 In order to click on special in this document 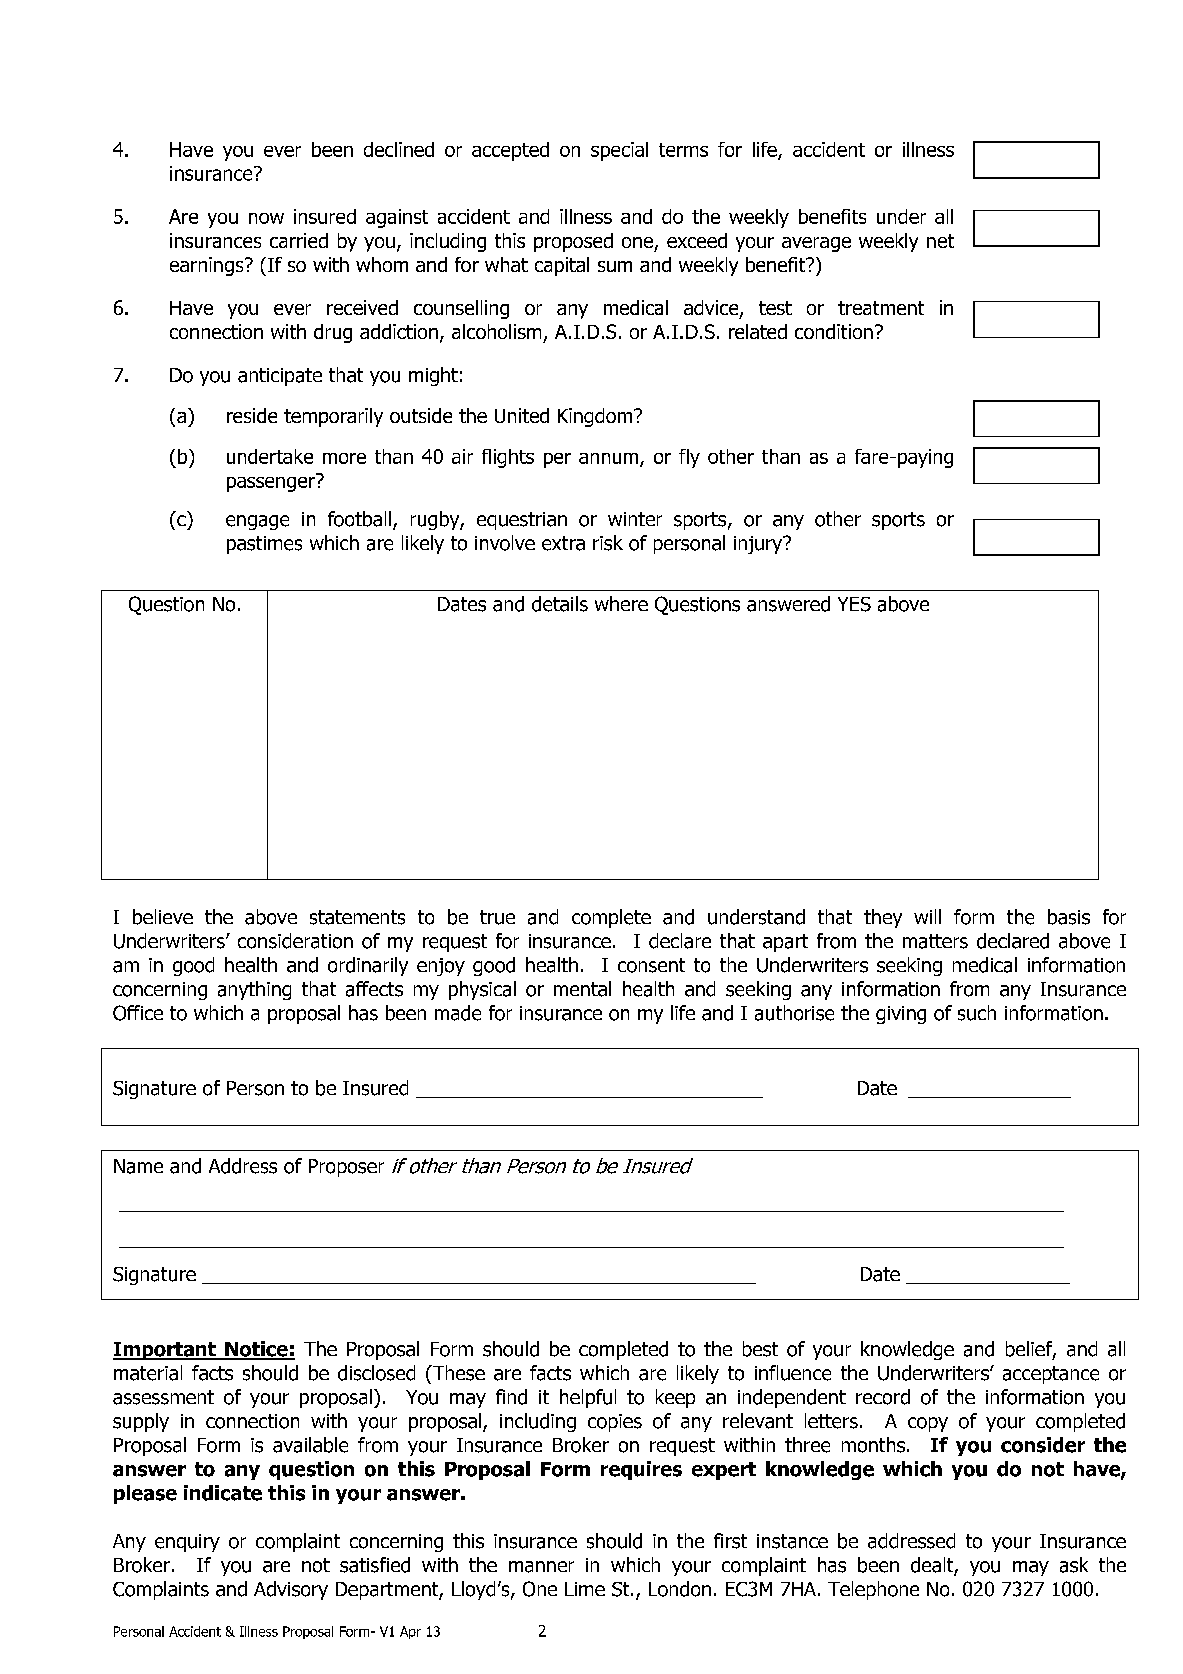, I will do `click(619, 151)`.
